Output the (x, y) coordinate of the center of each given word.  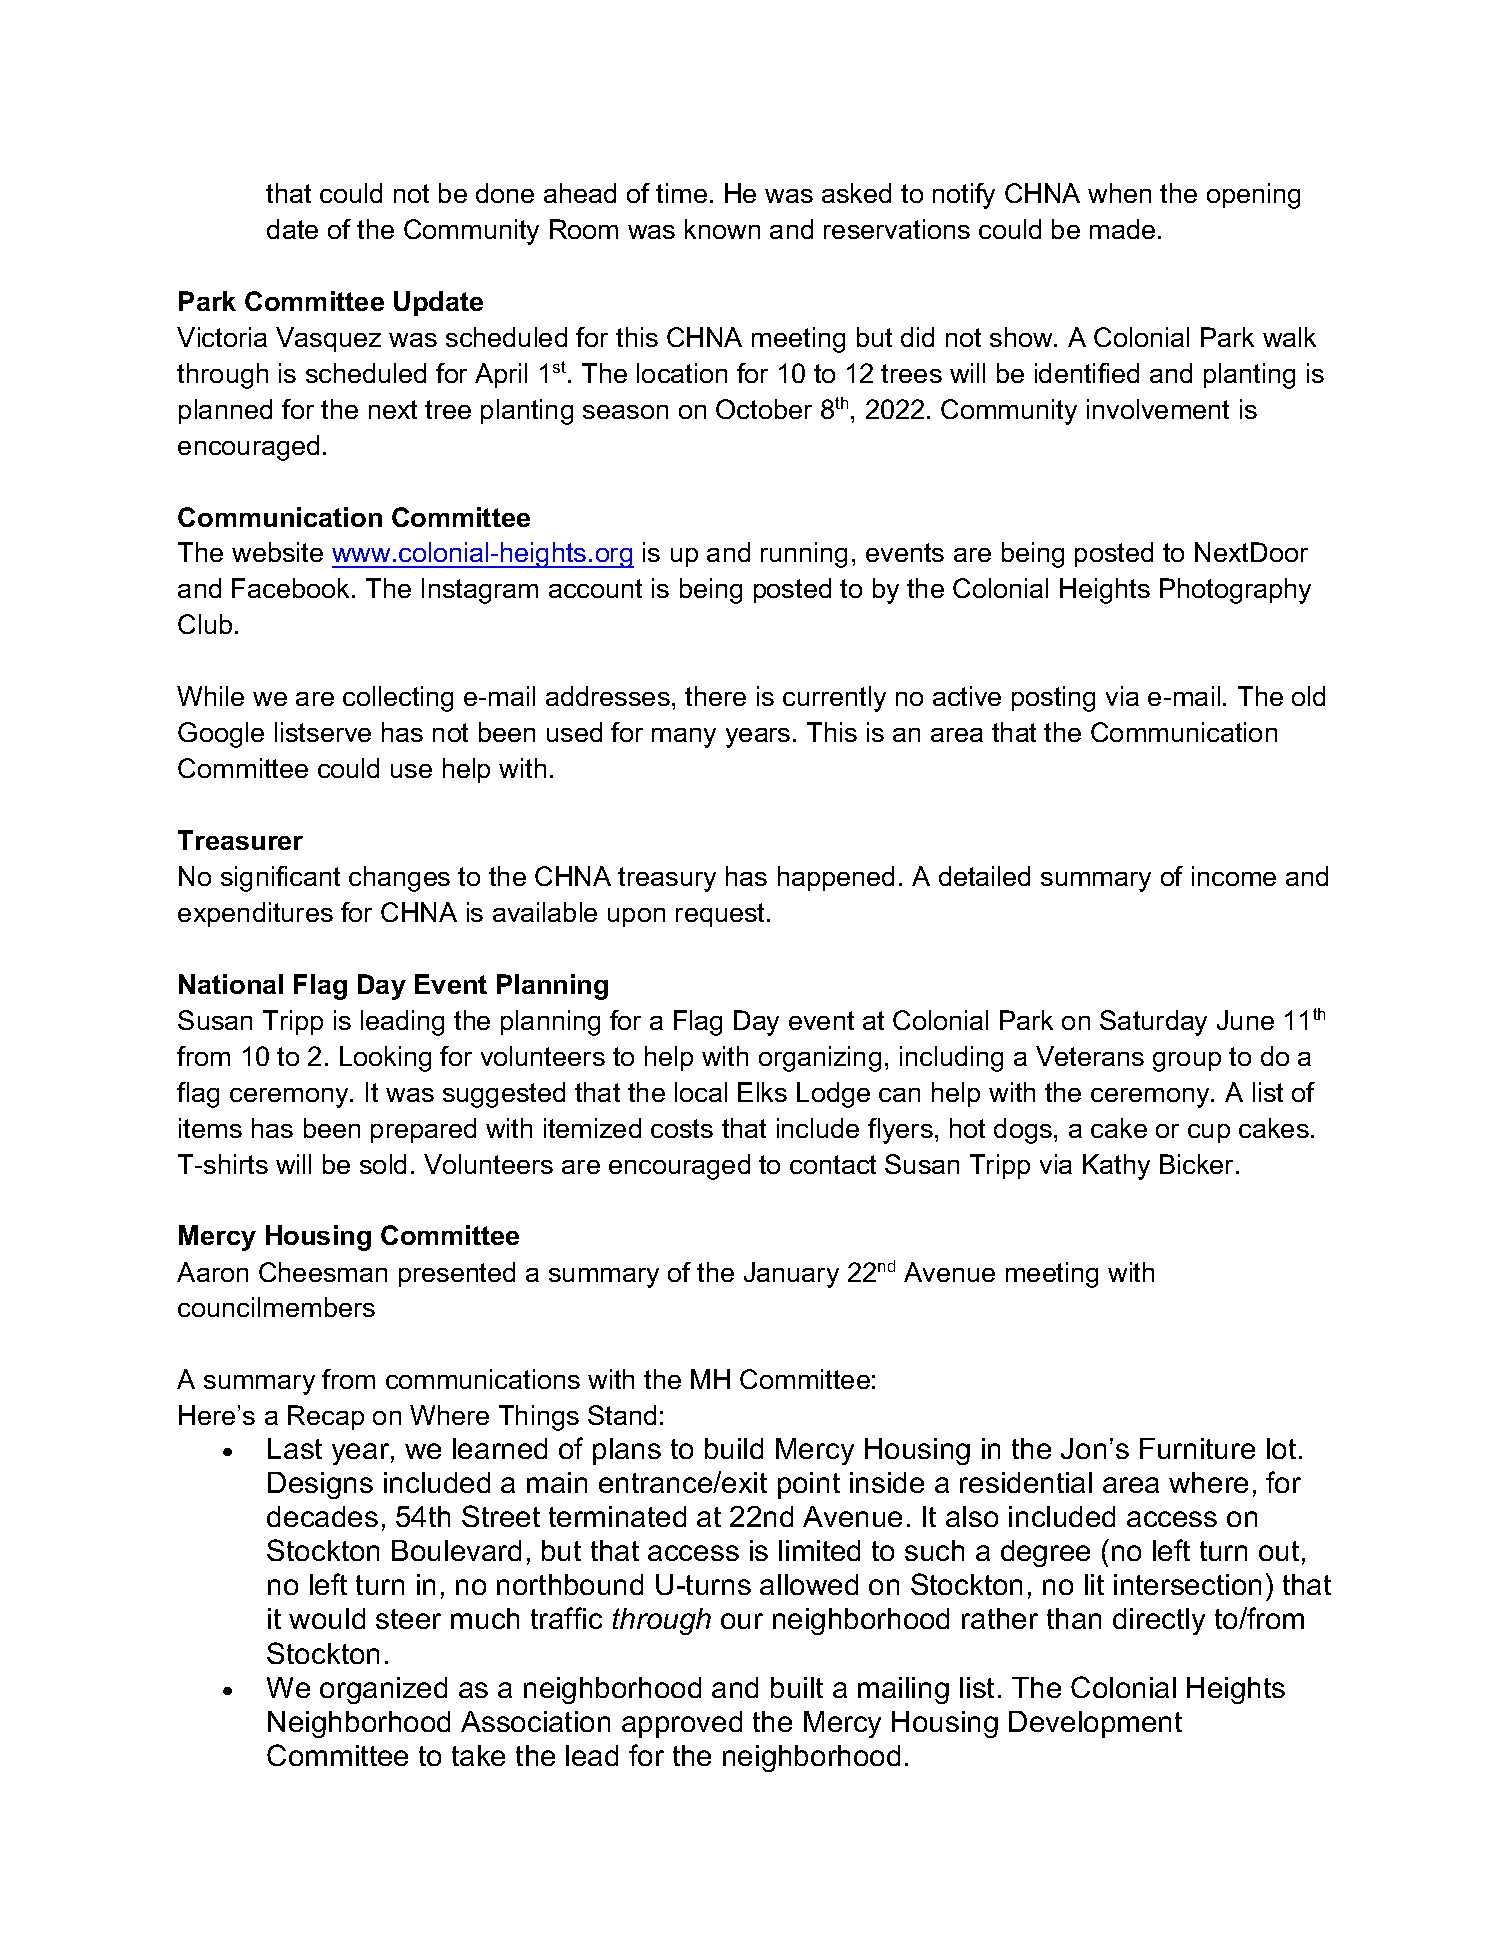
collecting (398, 699)
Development (1095, 1724)
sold (383, 1164)
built (797, 1687)
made (1122, 229)
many (684, 738)
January (791, 1275)
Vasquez (328, 339)
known (722, 229)
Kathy (1116, 1167)
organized (383, 1690)
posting (1053, 699)
